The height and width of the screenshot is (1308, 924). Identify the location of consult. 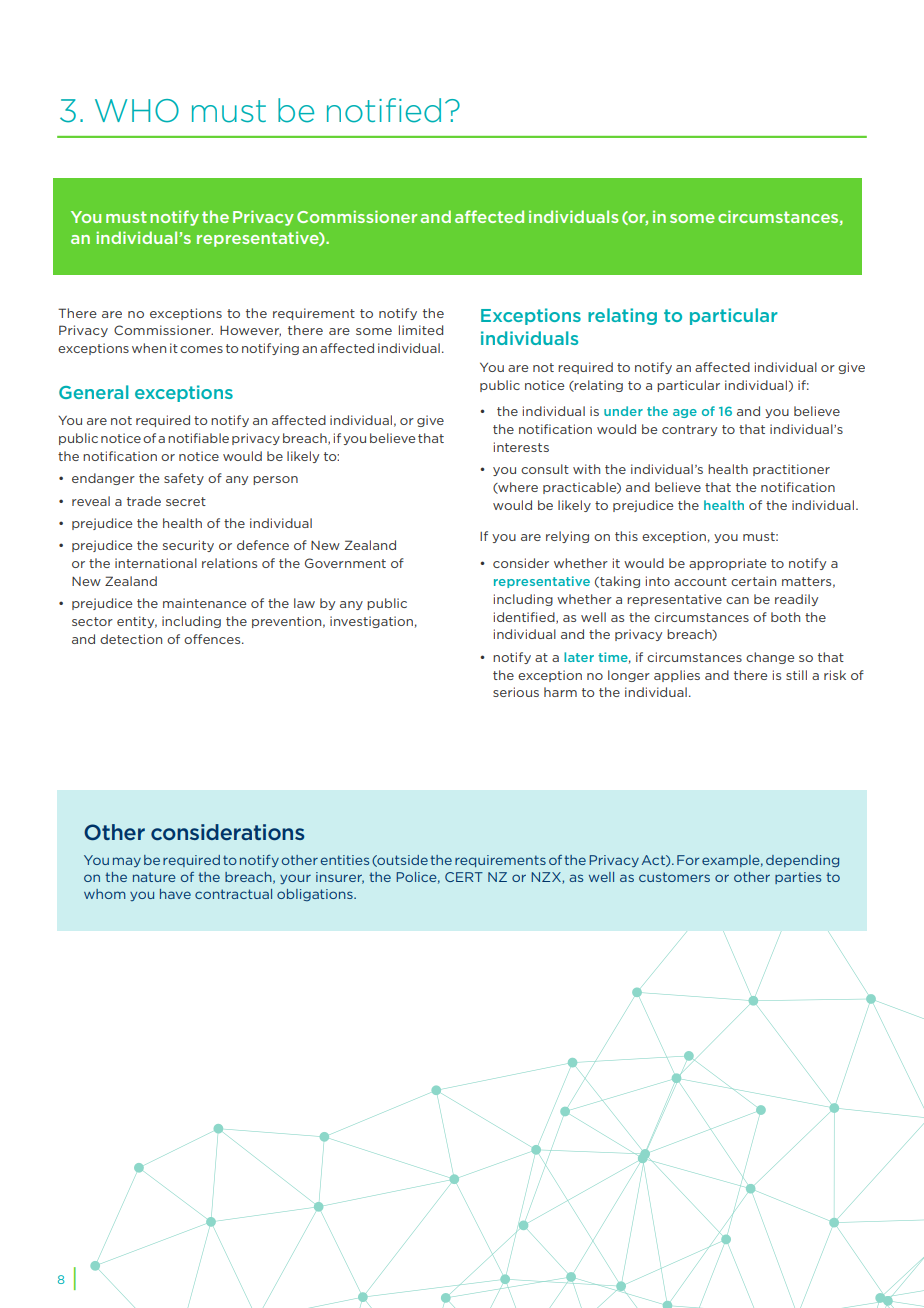
(545, 469).
